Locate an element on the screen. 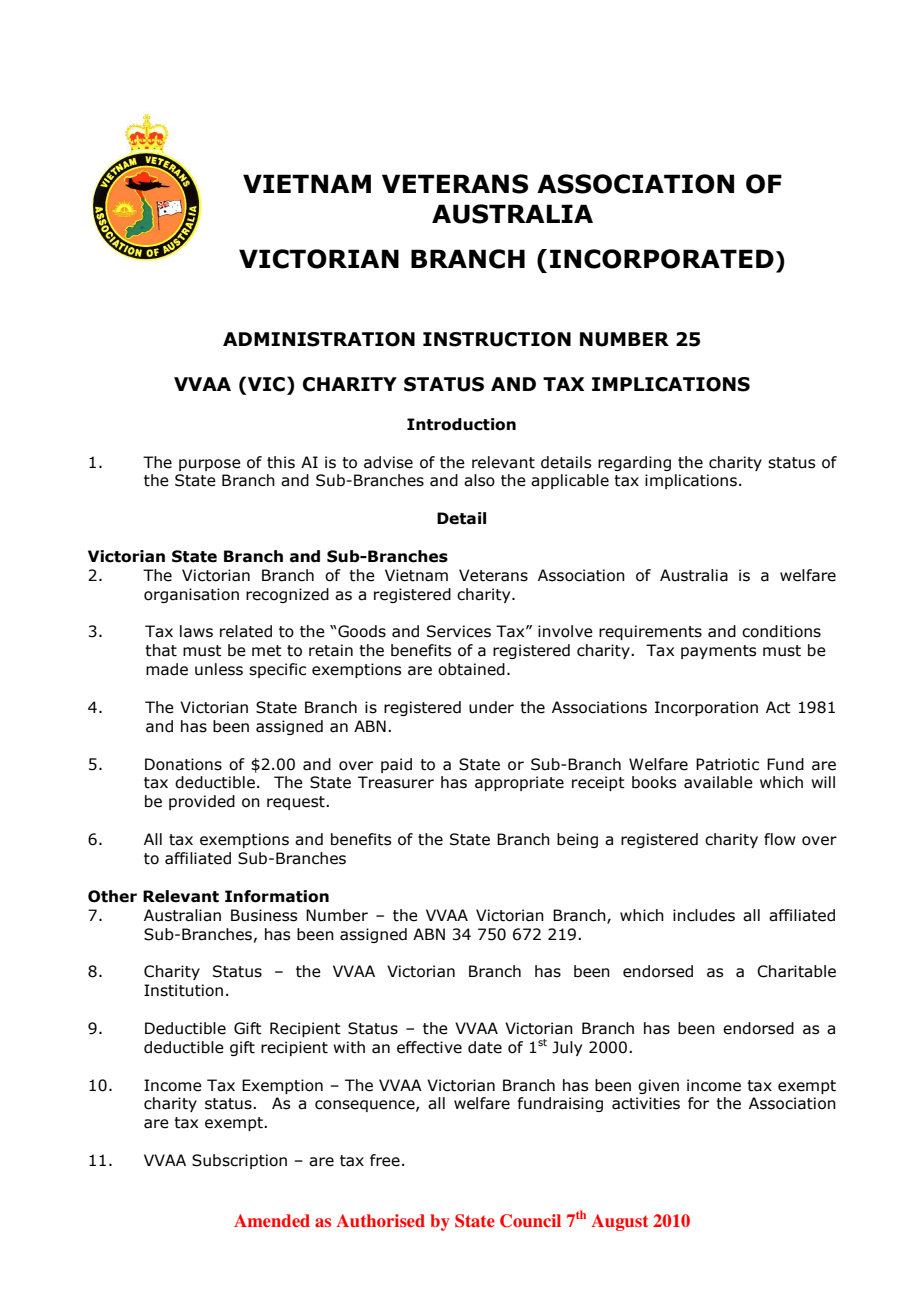 This screenshot has width=924, height=1308. regarding is located at coordinates (634, 463).
